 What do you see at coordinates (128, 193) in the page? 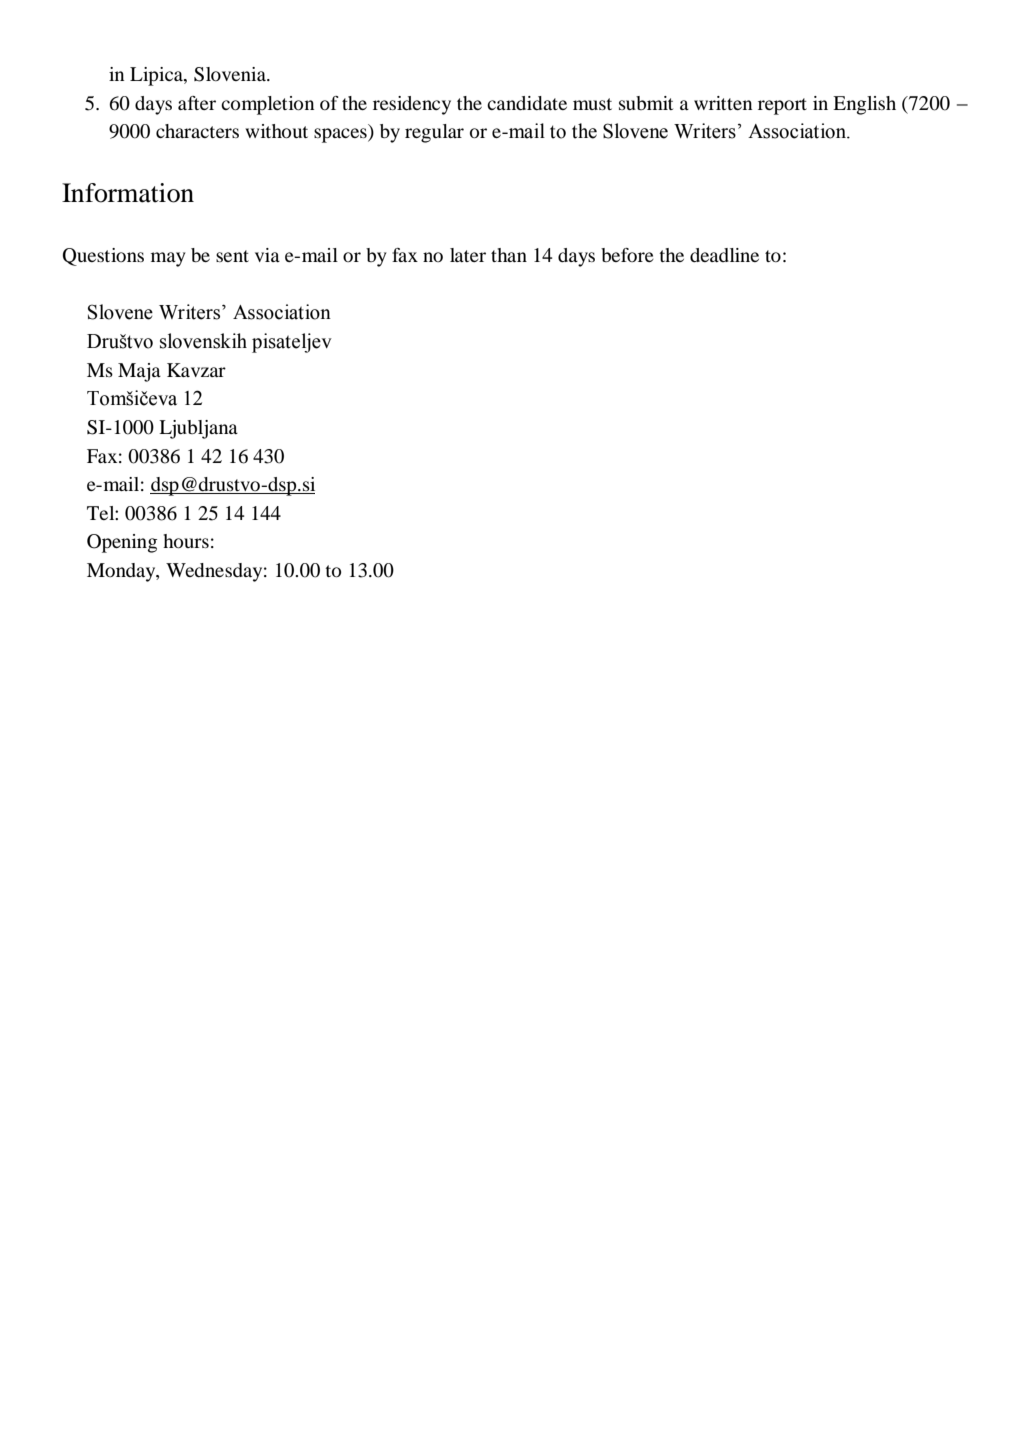
I see `Information` at bounding box center [128, 193].
